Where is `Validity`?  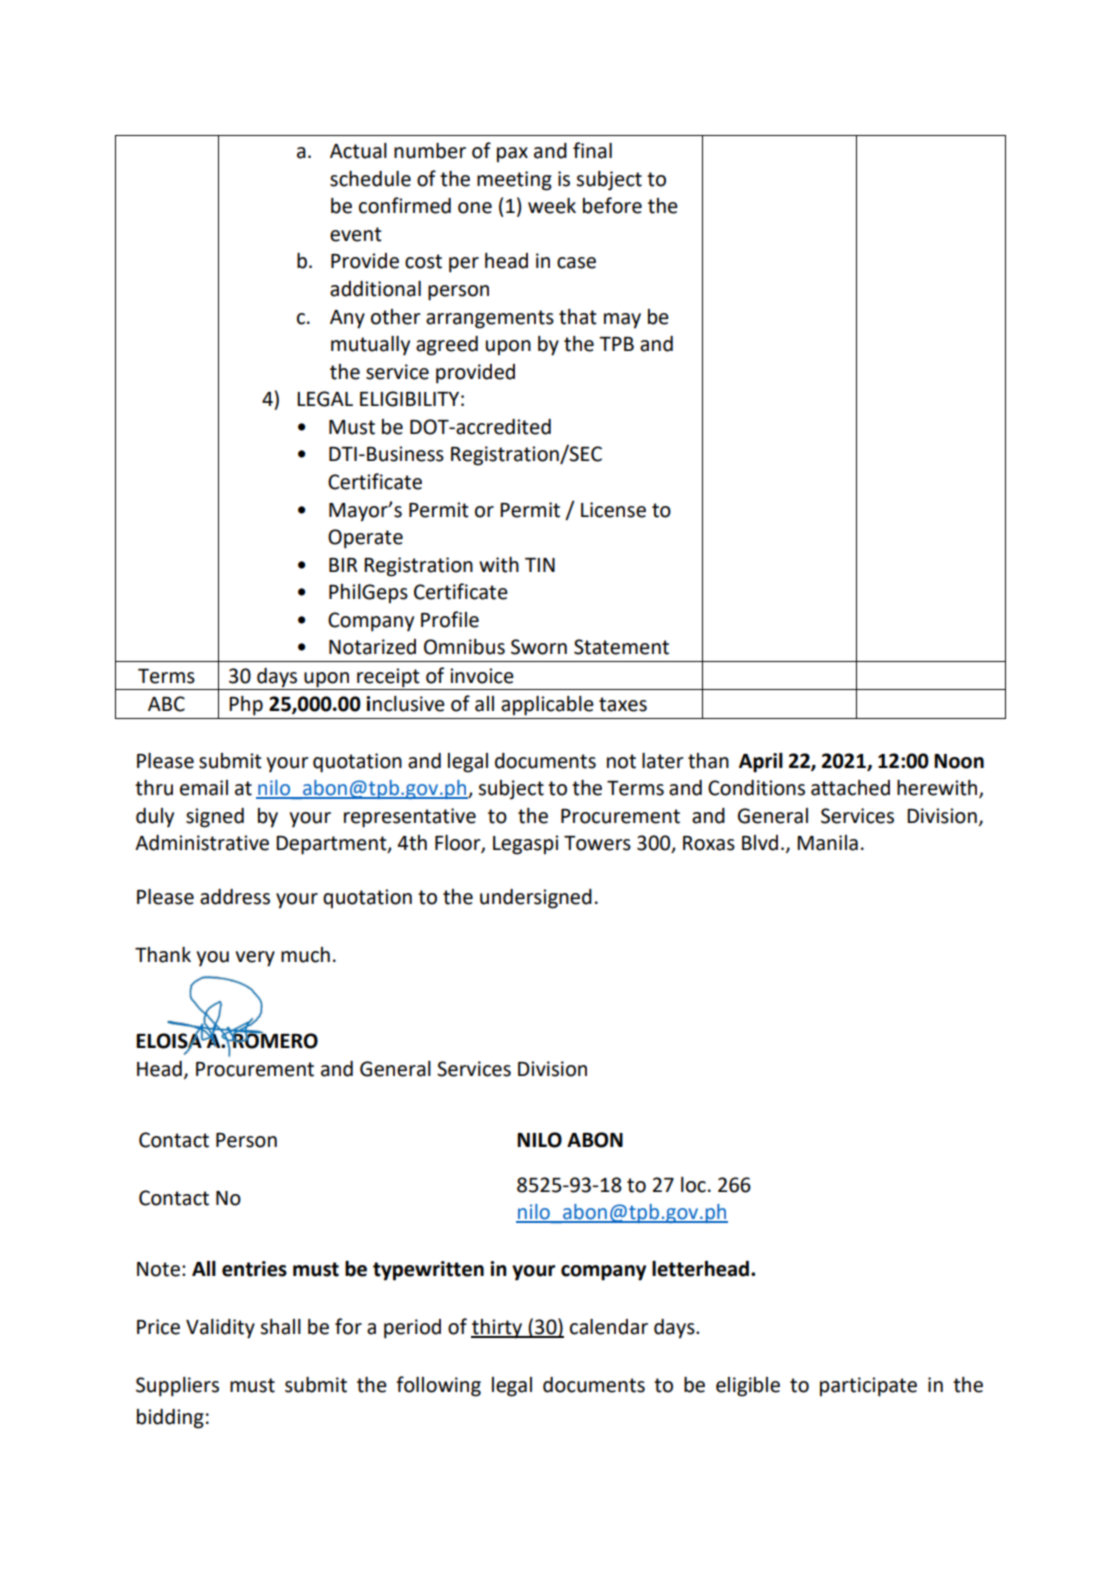 Validity is located at coordinates (220, 1329).
